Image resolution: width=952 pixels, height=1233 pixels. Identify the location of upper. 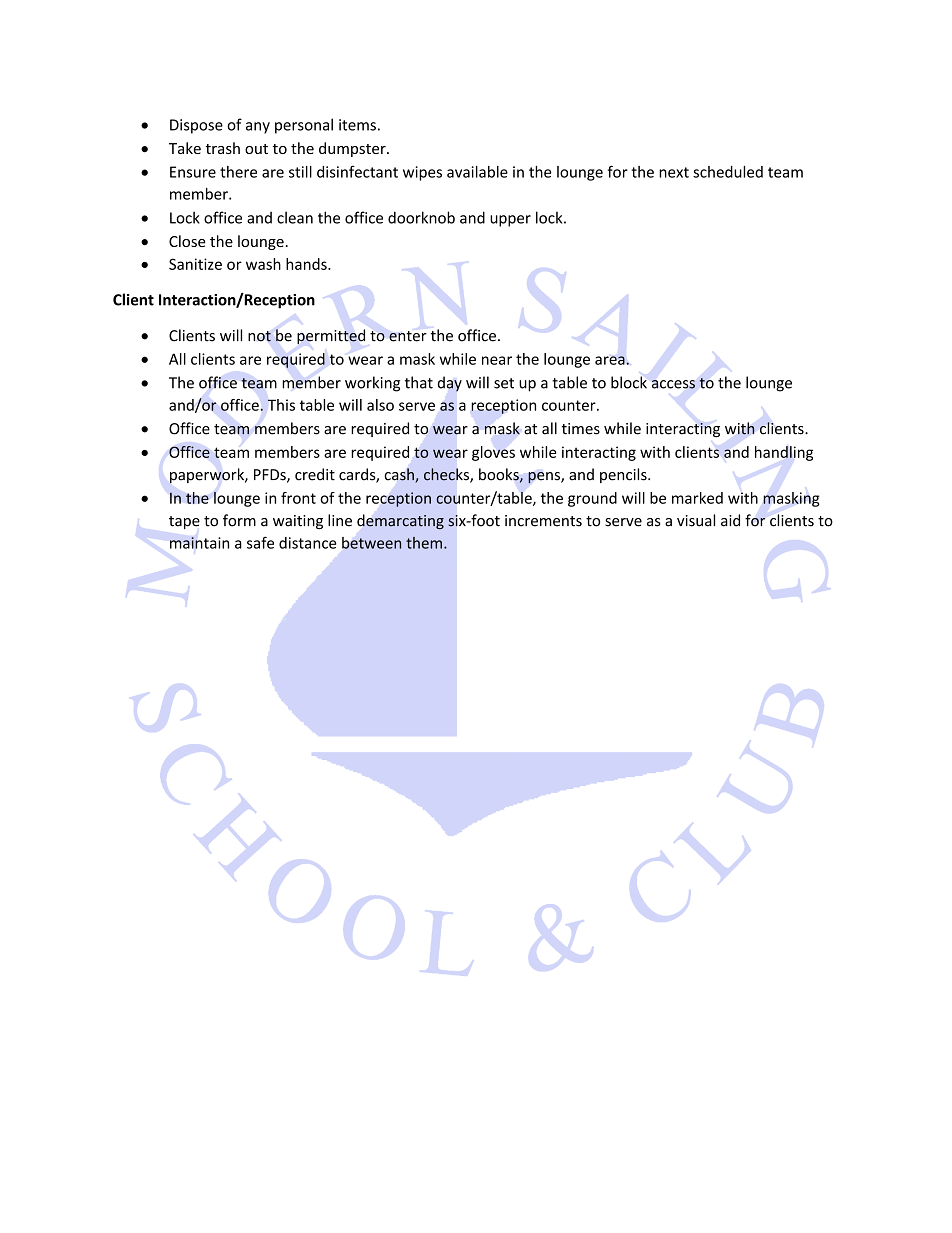
(510, 221).
